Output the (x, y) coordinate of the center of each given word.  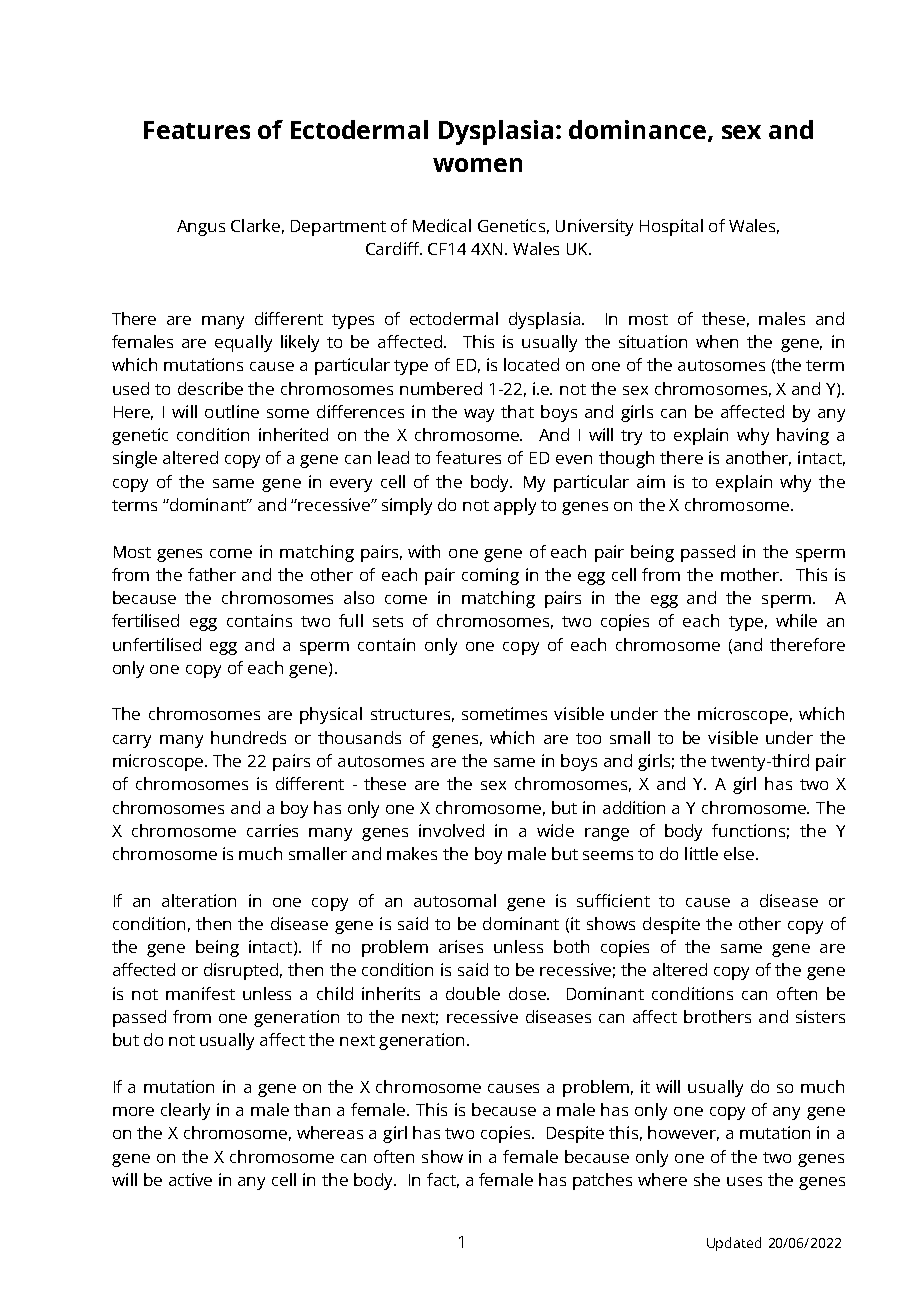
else (739, 853)
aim (651, 481)
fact (443, 1180)
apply (515, 506)
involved (451, 830)
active (190, 1179)
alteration (199, 900)
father (212, 574)
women (477, 165)
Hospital (671, 227)
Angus (201, 228)
